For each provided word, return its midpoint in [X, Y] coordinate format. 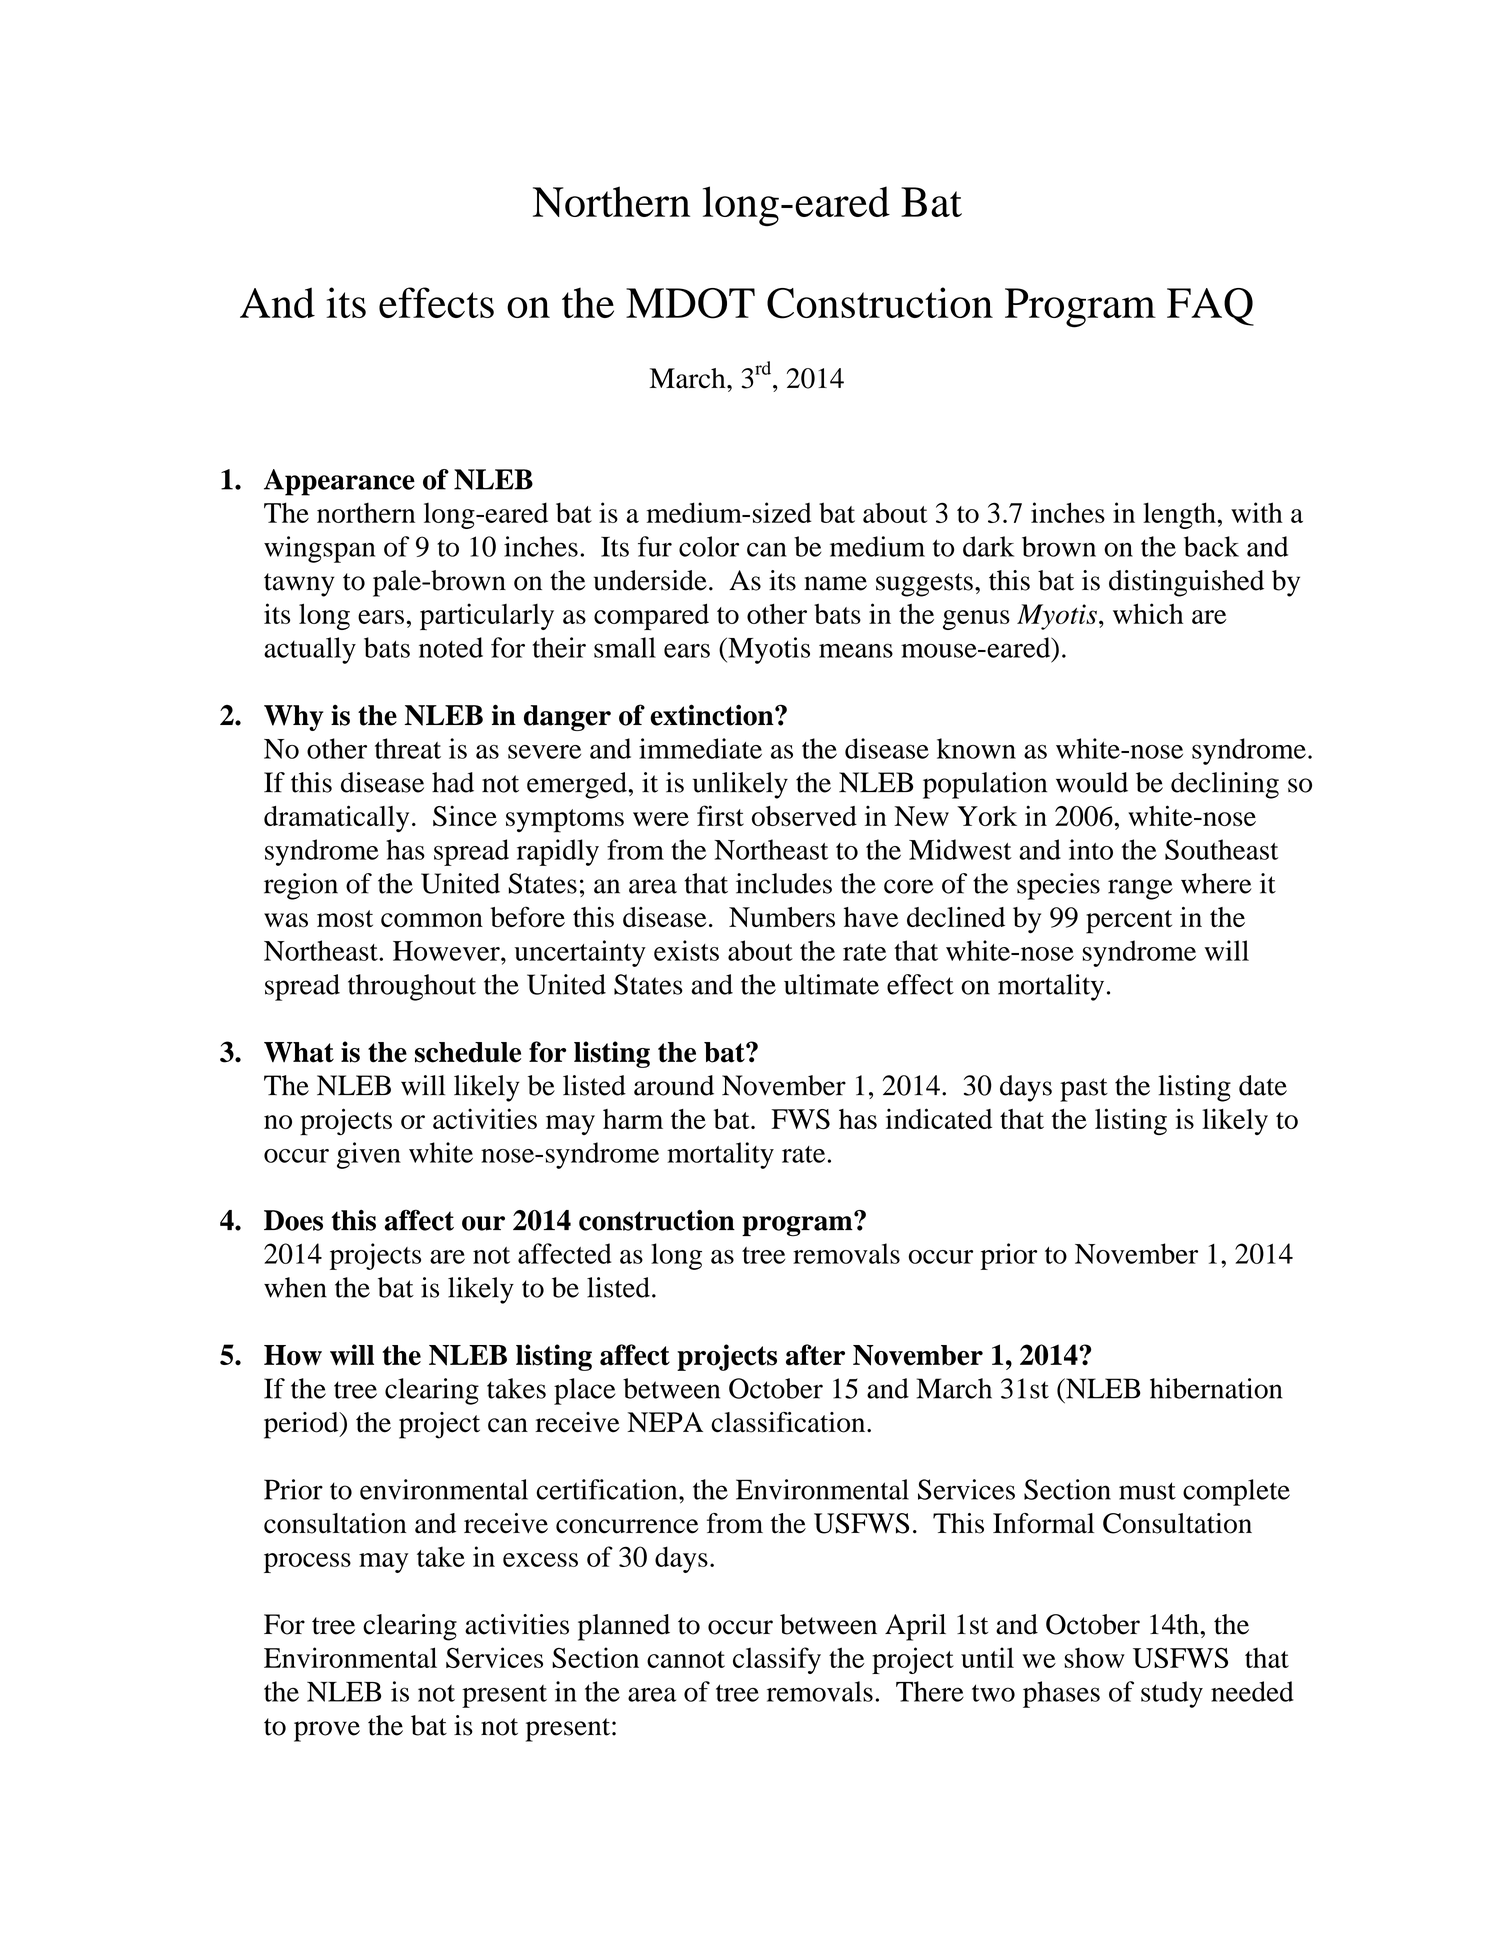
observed [804, 816]
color [709, 546]
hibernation [1216, 1388]
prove [327, 1731]
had [453, 782]
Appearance [339, 482]
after [815, 1355]
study [1172, 1694]
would [1092, 782]
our [483, 1223]
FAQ [1210, 307]
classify [777, 1660]
